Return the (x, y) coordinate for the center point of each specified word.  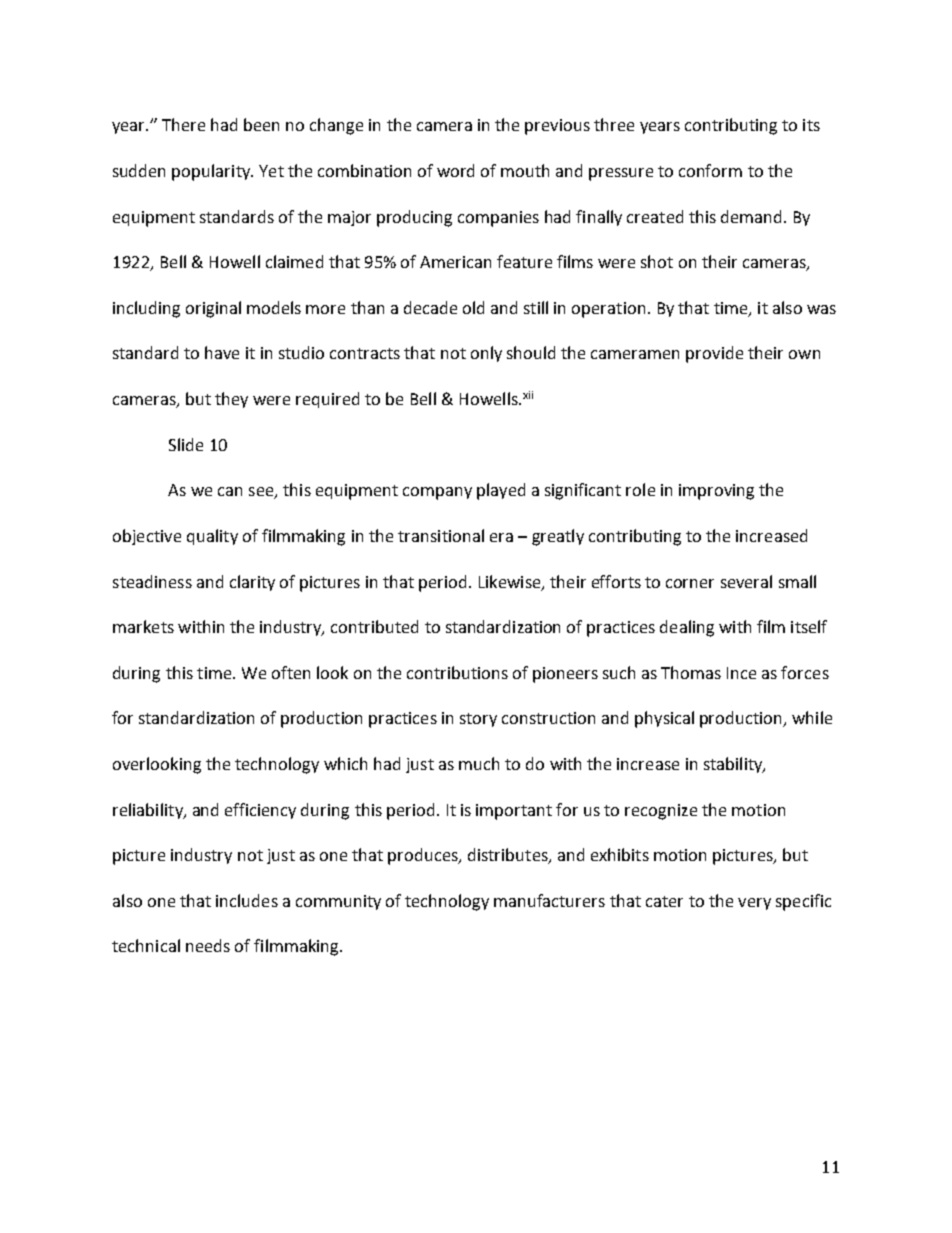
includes (247, 900)
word (455, 170)
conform (710, 170)
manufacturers (549, 900)
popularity (212, 172)
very (754, 904)
